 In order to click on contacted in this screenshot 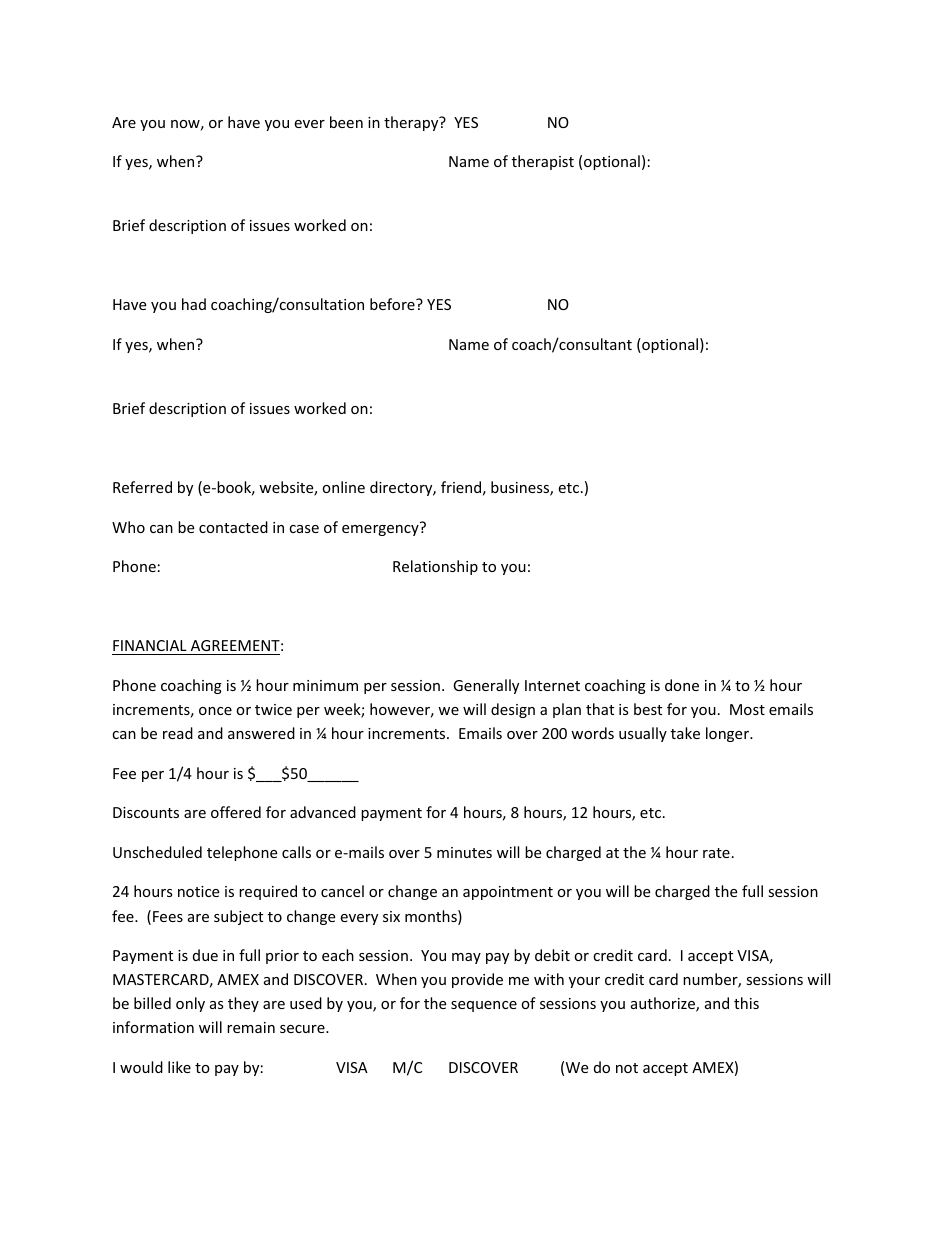, I will do `click(233, 527)`.
